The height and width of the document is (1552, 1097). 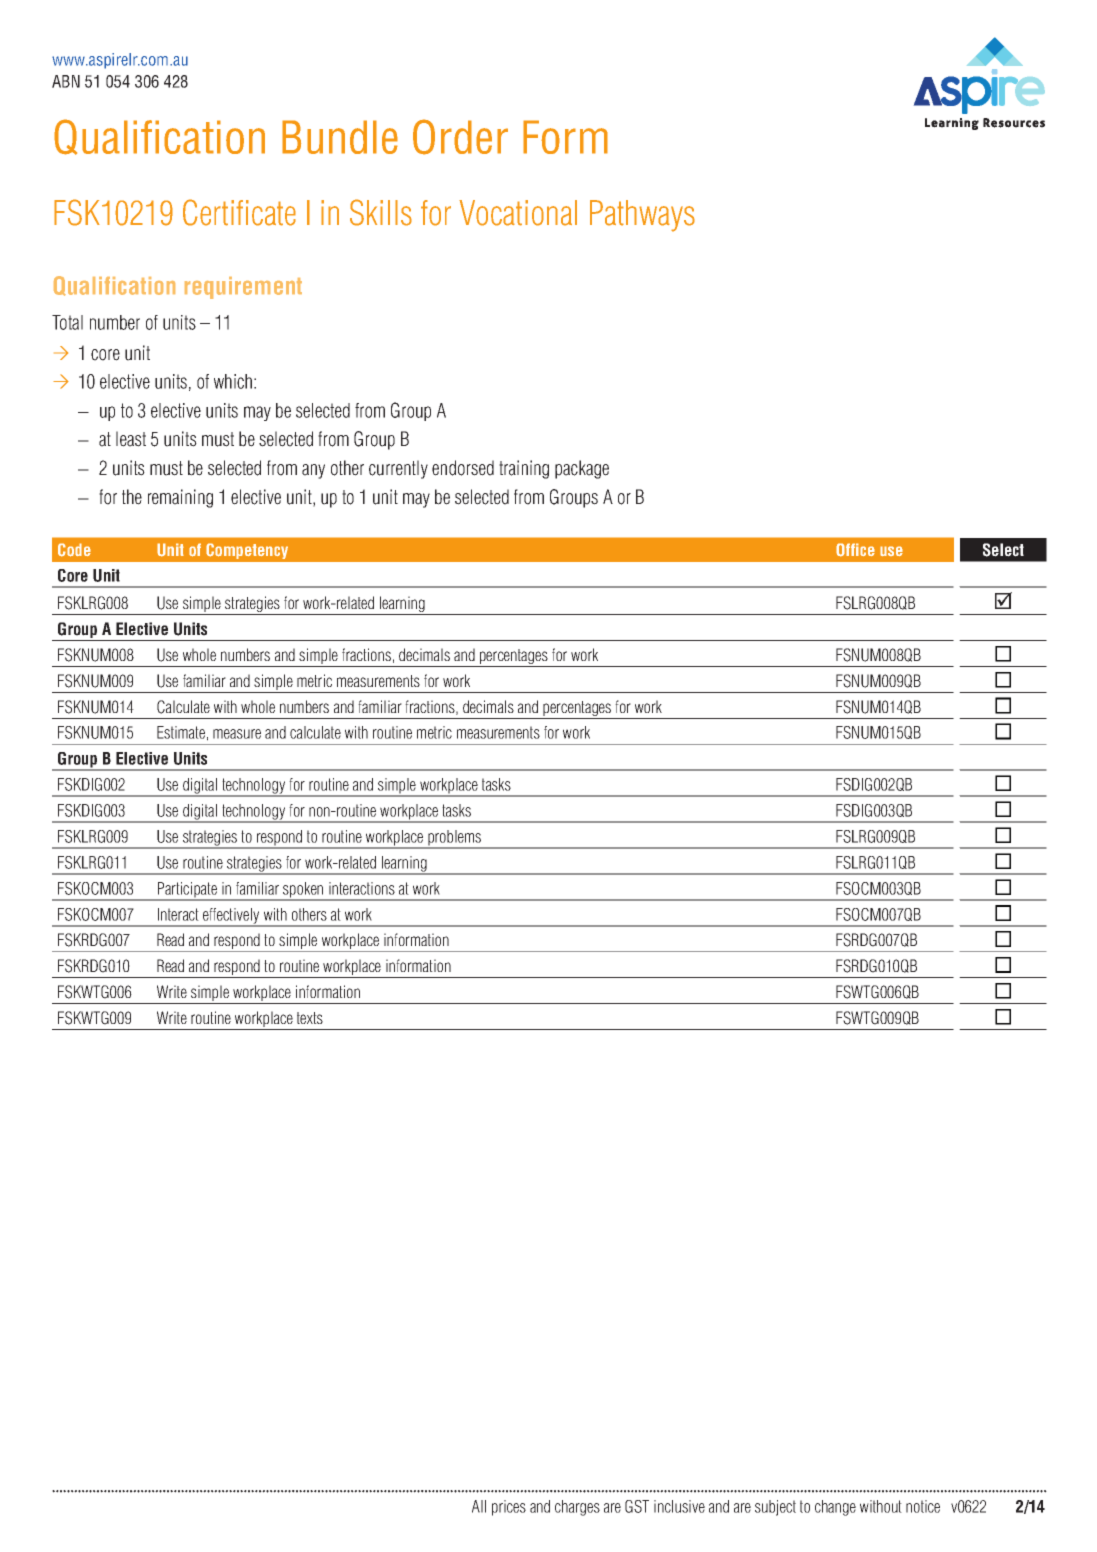 What do you see at coordinates (835, 1508) in the document?
I see `change` at bounding box center [835, 1508].
